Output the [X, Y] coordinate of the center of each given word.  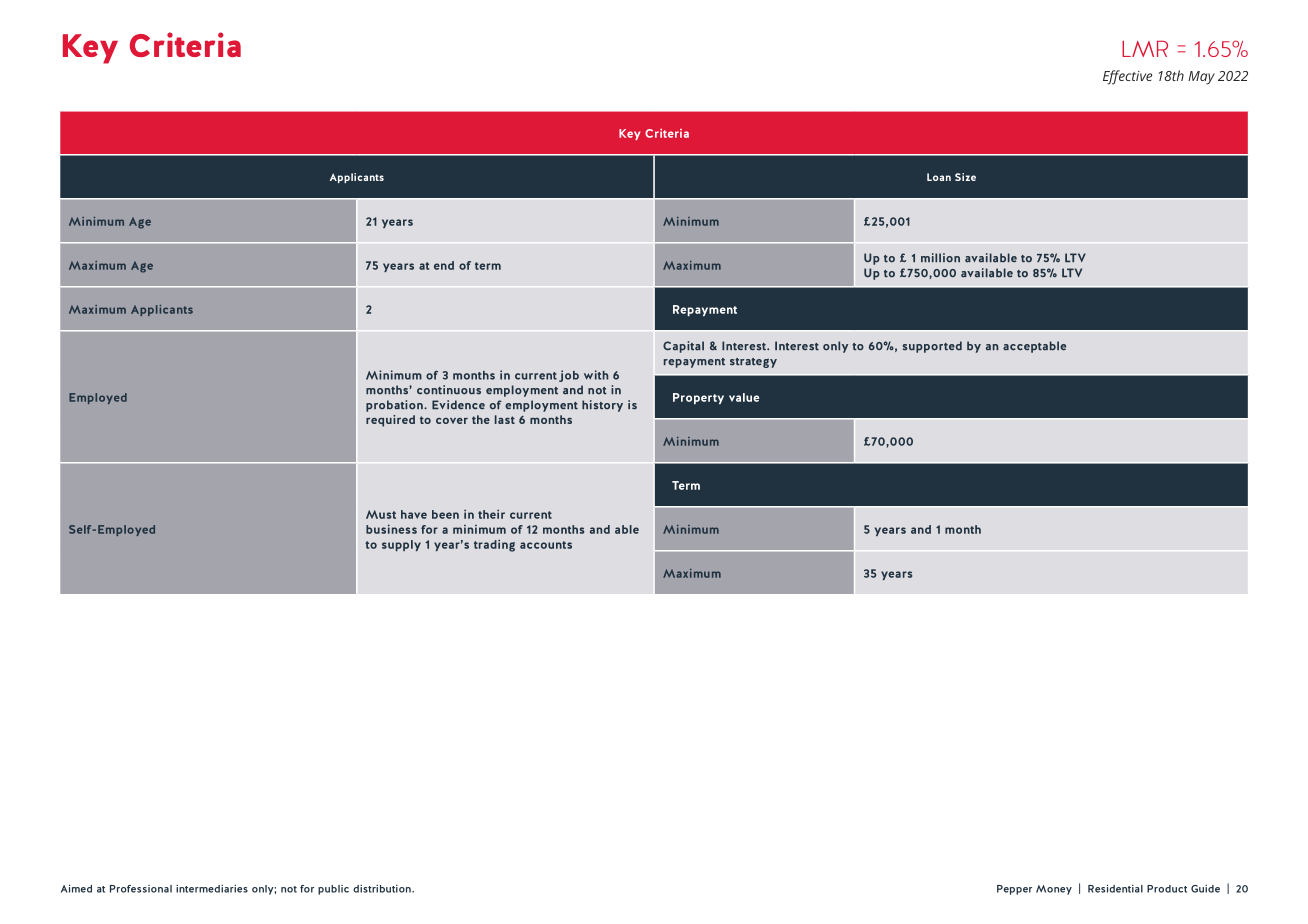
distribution [383, 889]
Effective [1127, 77]
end [444, 265]
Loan [939, 177]
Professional [141, 889]
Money [1054, 890]
